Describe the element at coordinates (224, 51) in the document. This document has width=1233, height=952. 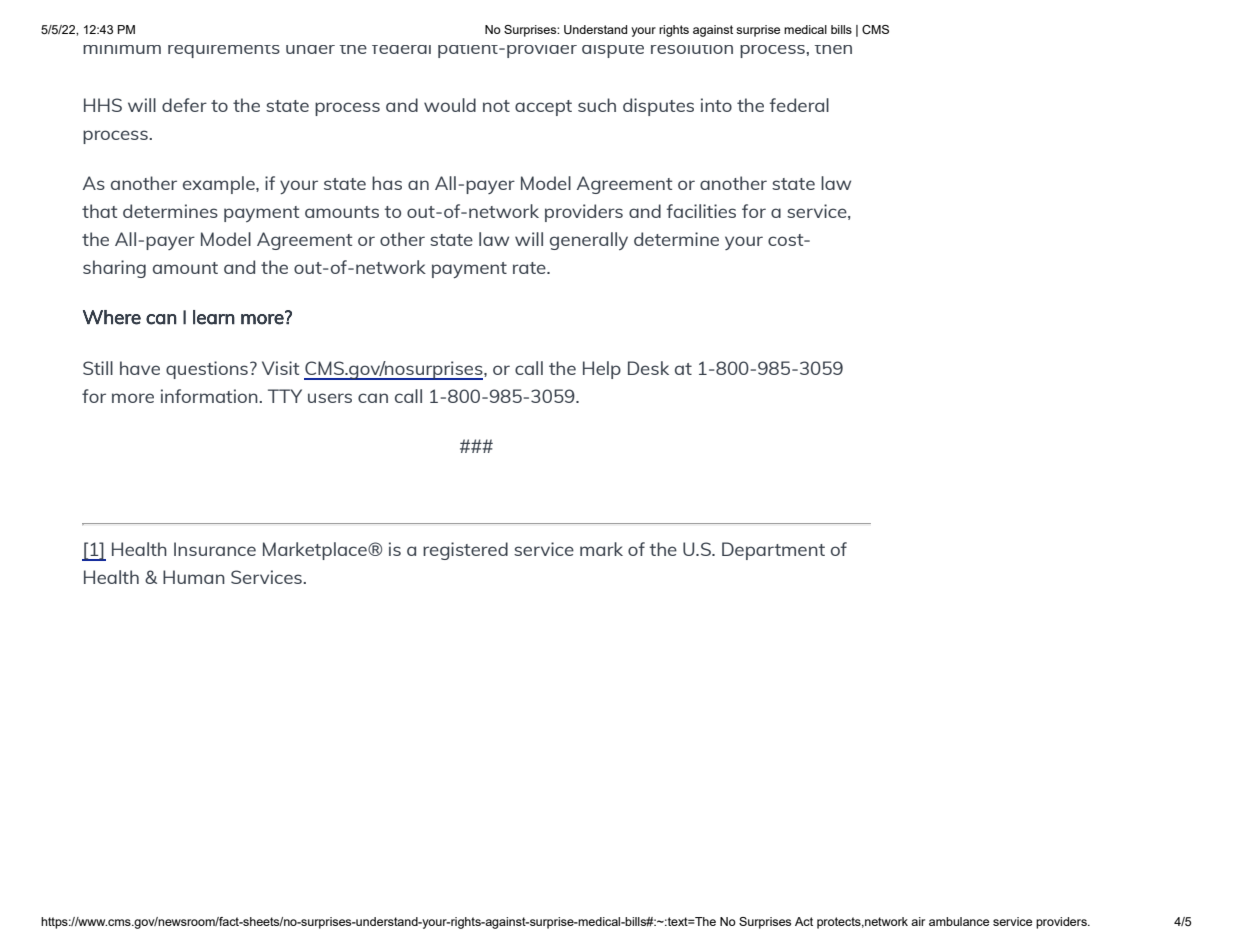
I see `requirements` at that location.
